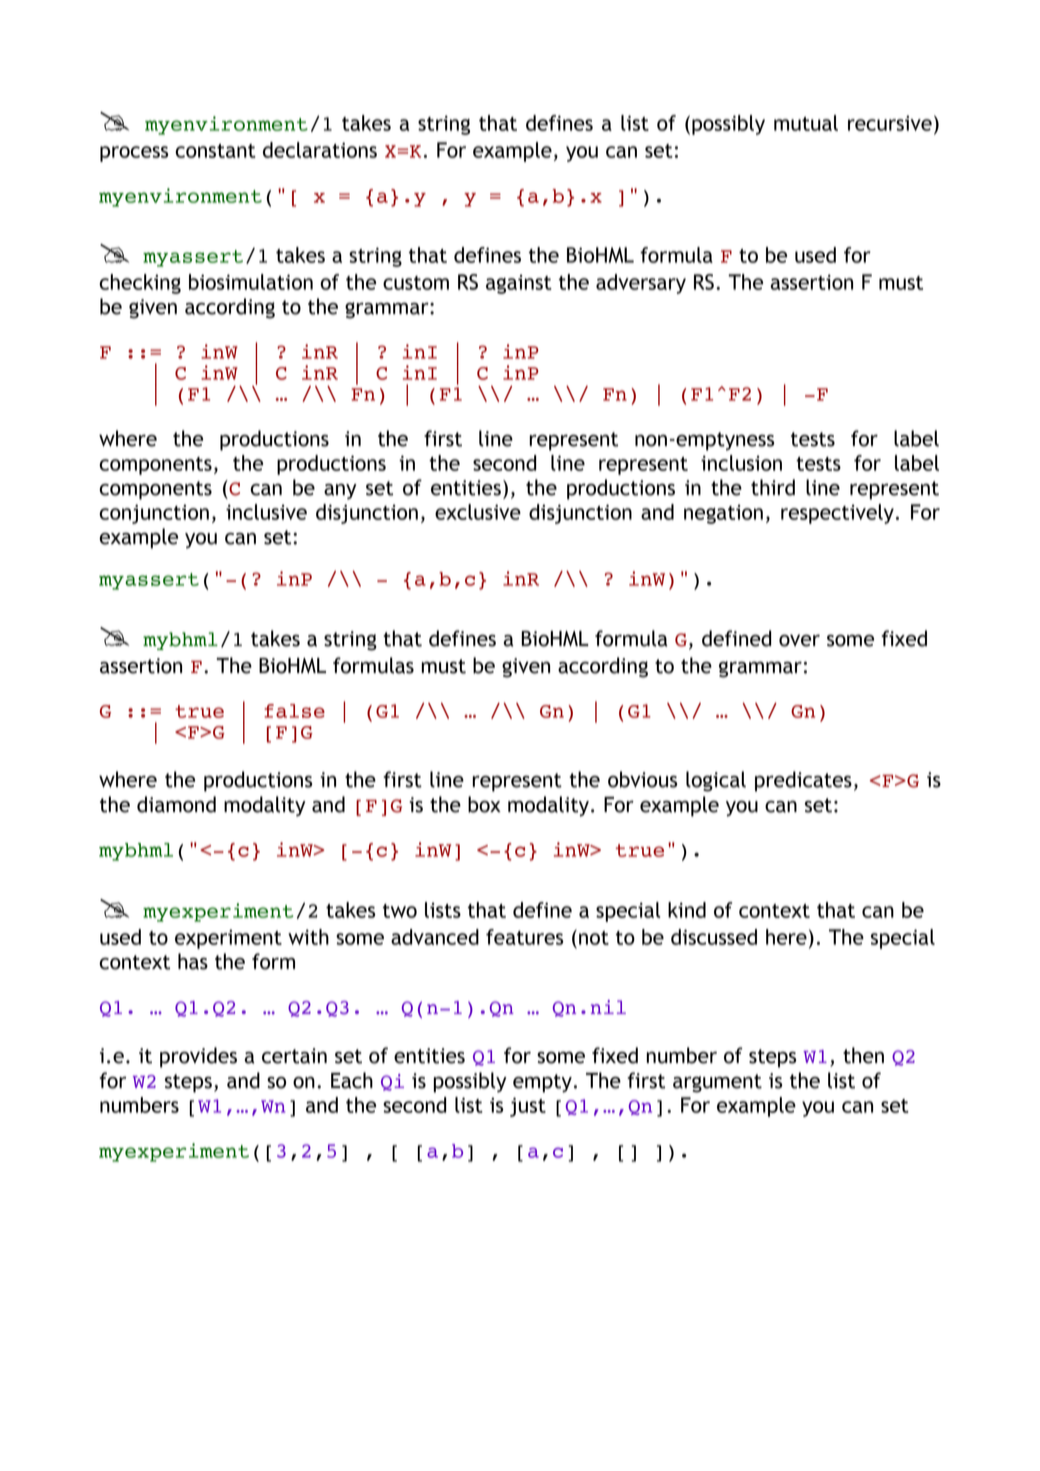  What do you see at coordinates (320, 150) in the page?
I see `declarations` at bounding box center [320, 150].
